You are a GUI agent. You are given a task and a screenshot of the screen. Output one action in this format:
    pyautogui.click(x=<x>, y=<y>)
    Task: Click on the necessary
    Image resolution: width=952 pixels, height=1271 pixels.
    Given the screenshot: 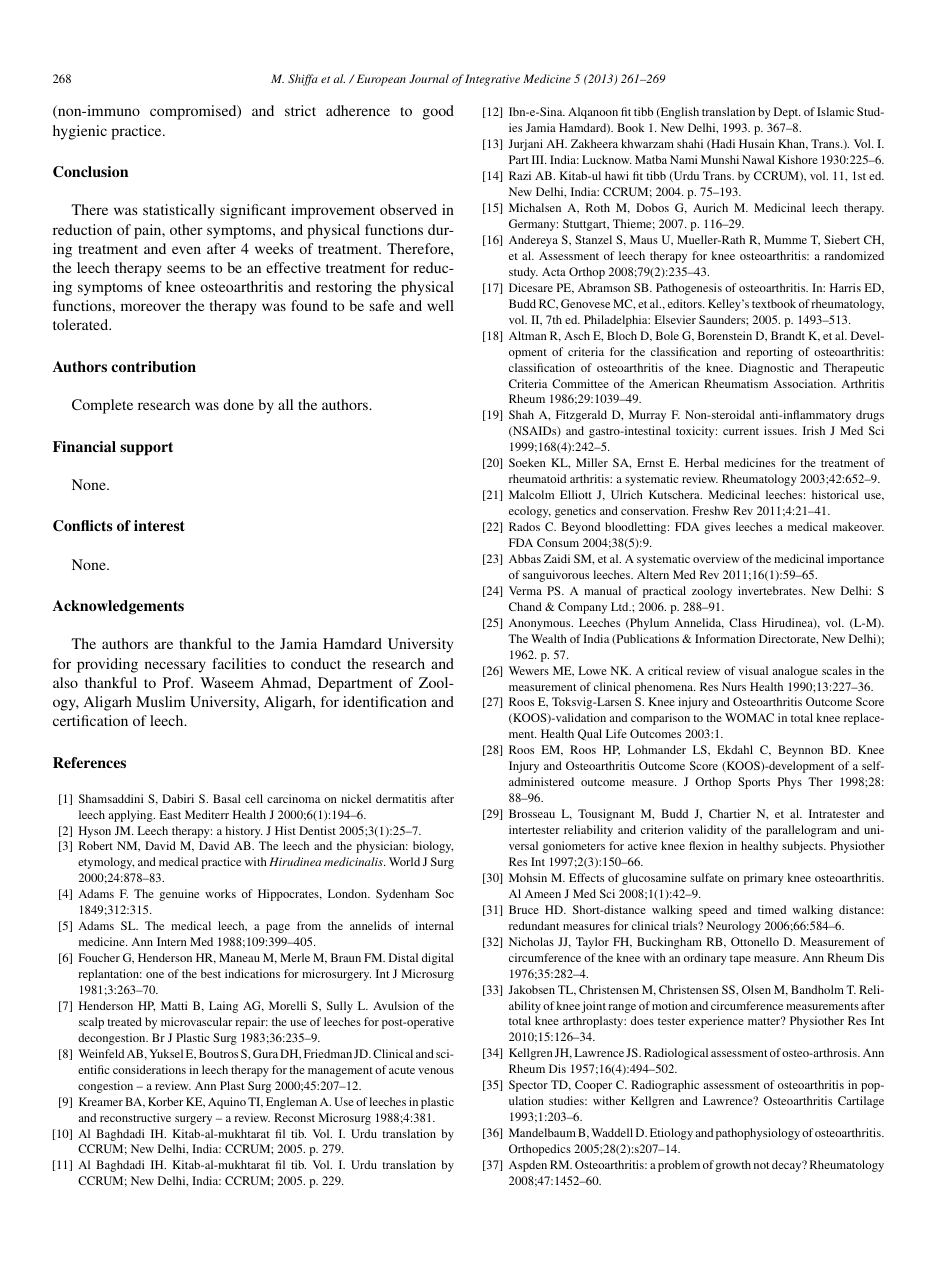 What is the action you would take?
    pyautogui.click(x=175, y=667)
